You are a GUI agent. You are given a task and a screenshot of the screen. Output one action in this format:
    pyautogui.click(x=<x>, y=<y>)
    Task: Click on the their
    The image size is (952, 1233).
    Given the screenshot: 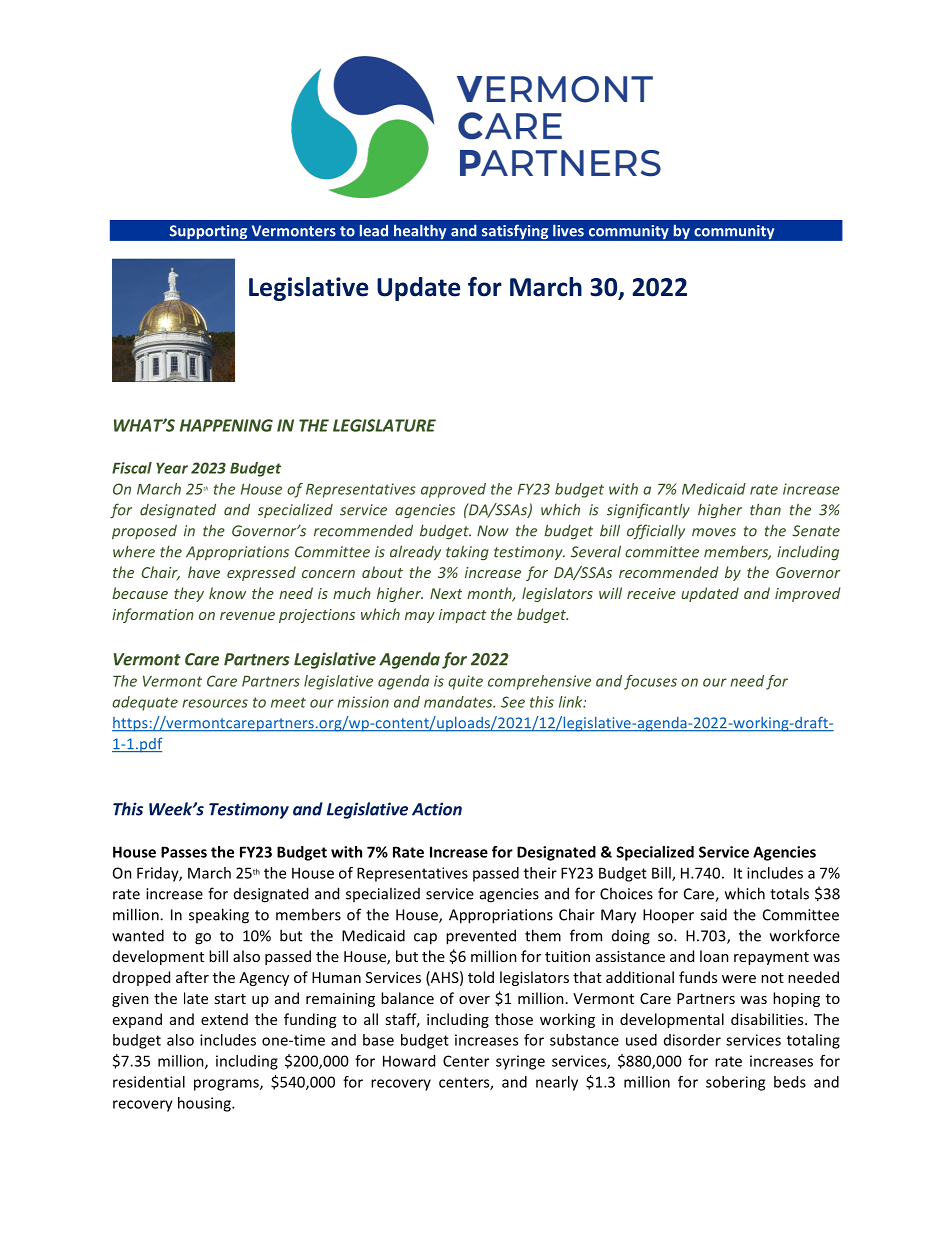 What is the action you would take?
    pyautogui.click(x=540, y=873)
